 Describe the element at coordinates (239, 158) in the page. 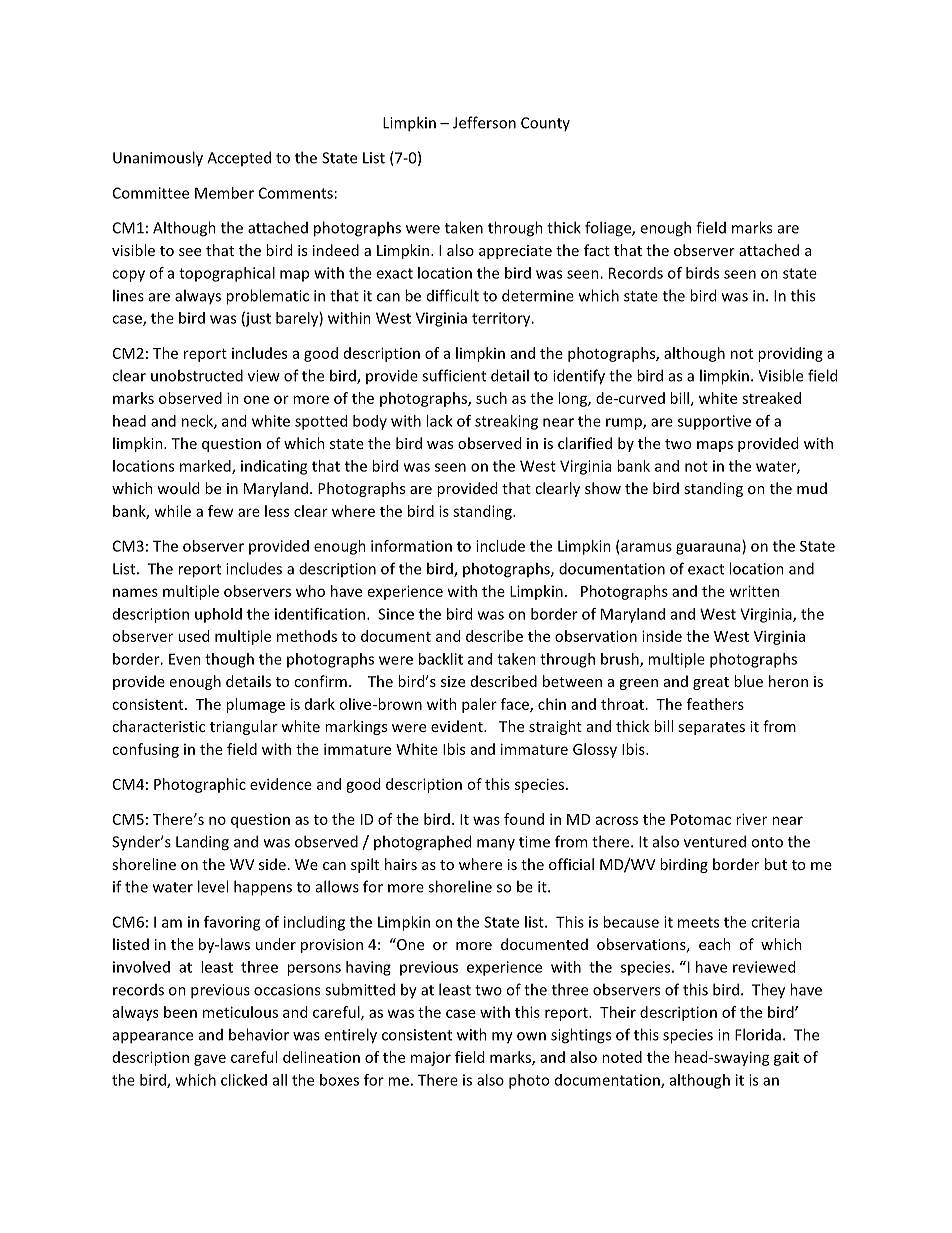

I see `Accepted` at that location.
